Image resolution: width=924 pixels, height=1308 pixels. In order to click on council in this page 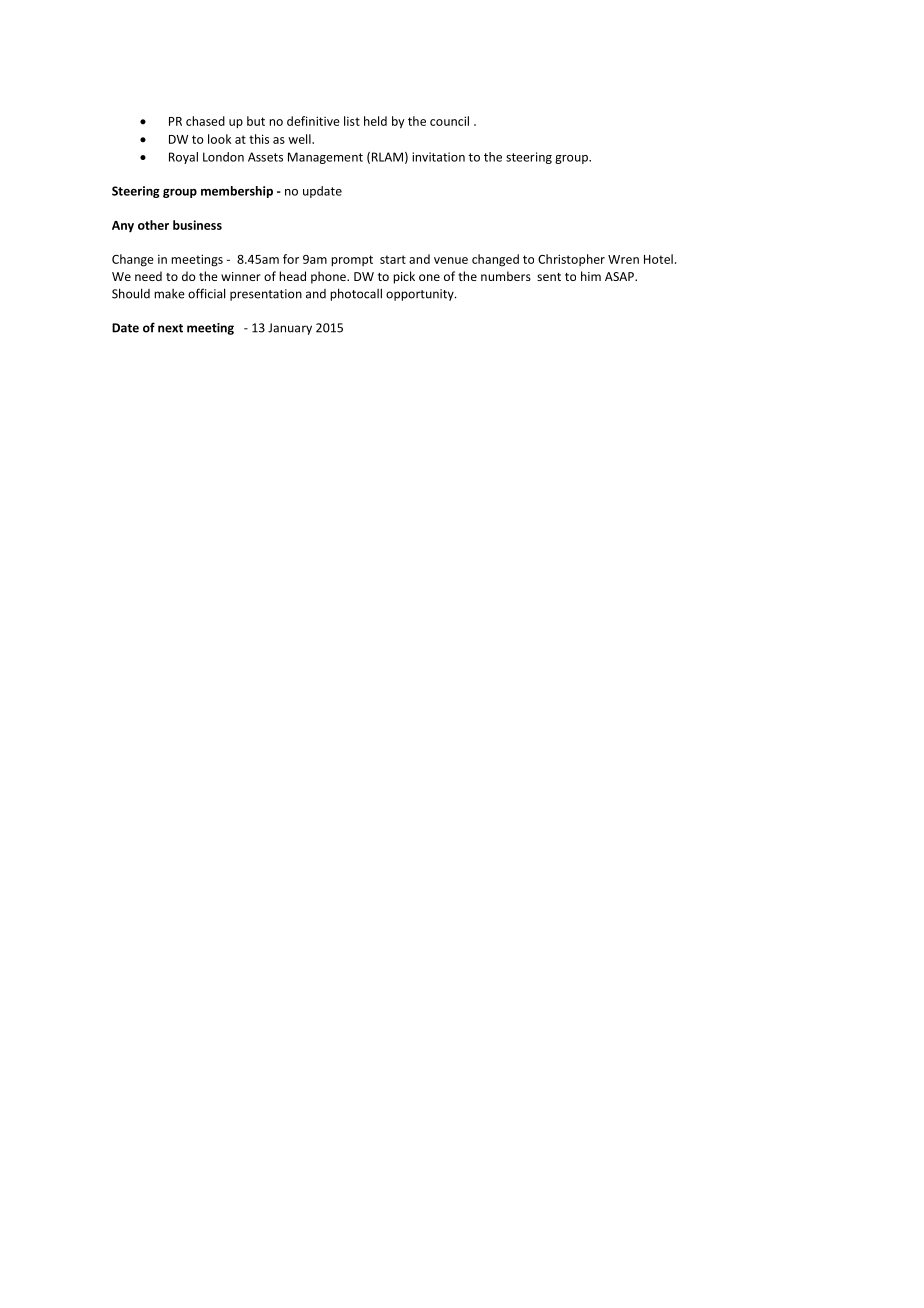, I will do `click(449, 121)`.
